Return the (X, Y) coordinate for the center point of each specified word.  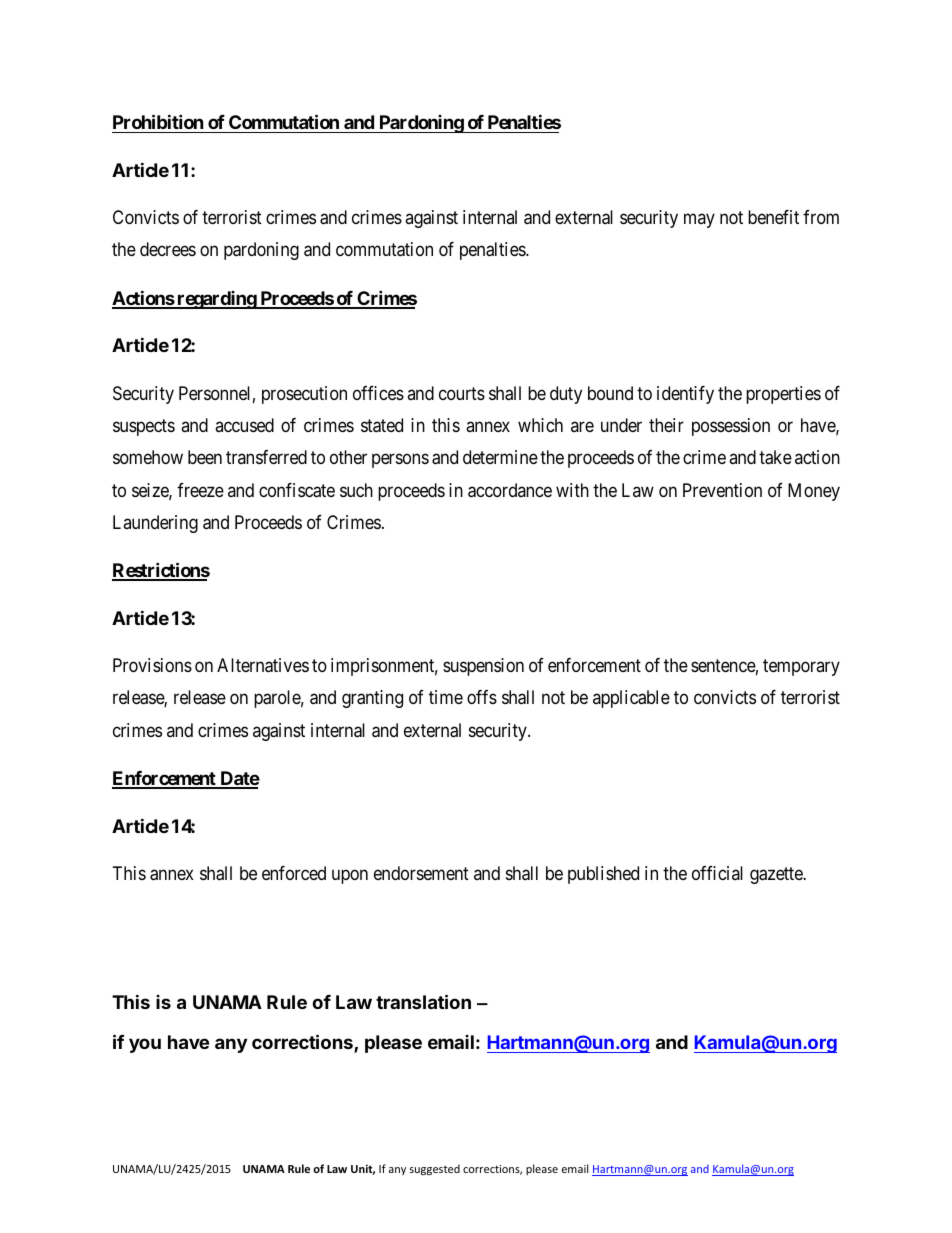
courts (462, 393)
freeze (200, 490)
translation (423, 1001)
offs (482, 697)
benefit (773, 217)
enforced (294, 873)
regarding (216, 300)
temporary (801, 667)
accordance (510, 490)
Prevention (722, 490)
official (717, 873)
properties (783, 395)
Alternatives (263, 665)
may (699, 221)
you (145, 1045)
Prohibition (158, 121)
